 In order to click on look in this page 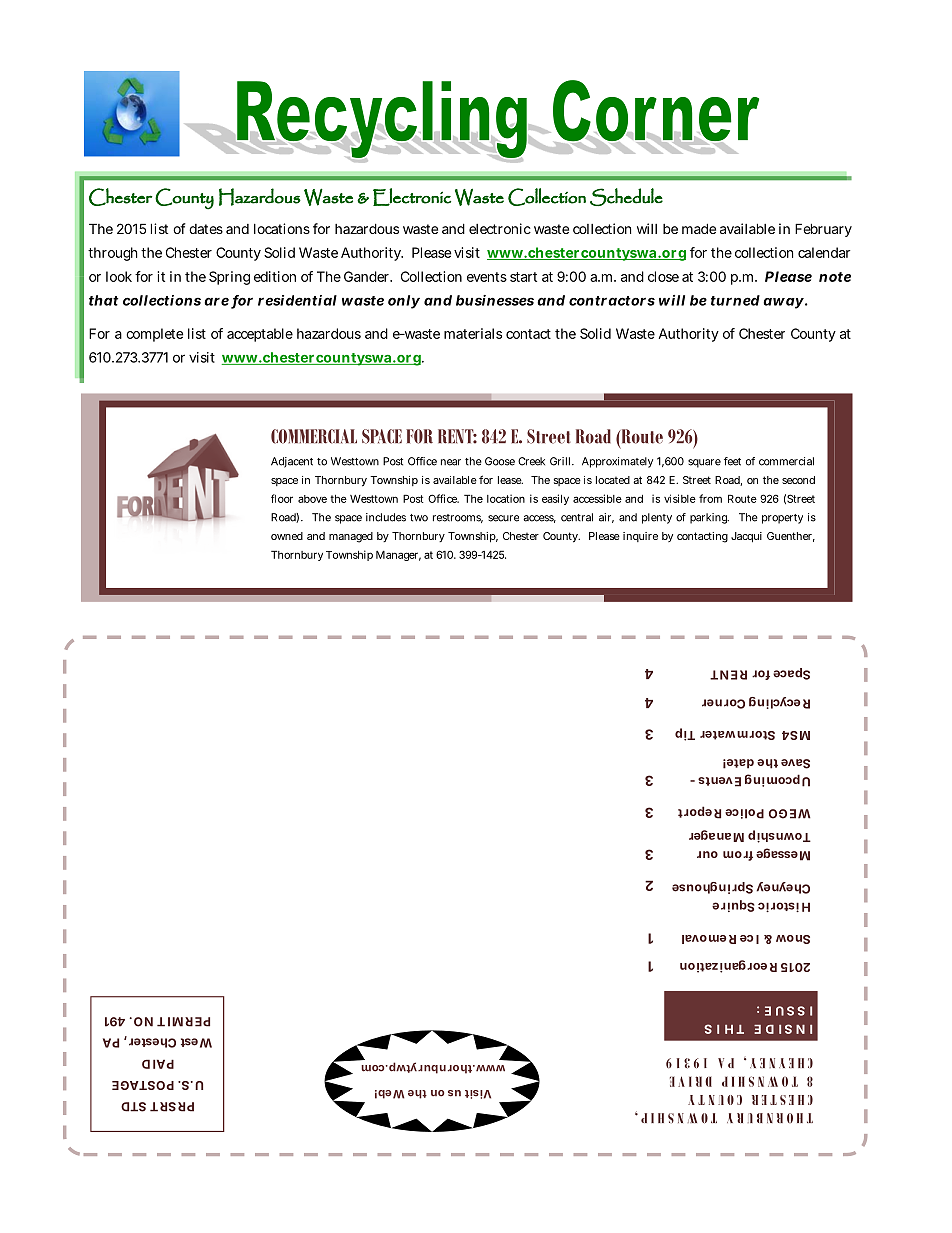, I will do `click(119, 276)`.
